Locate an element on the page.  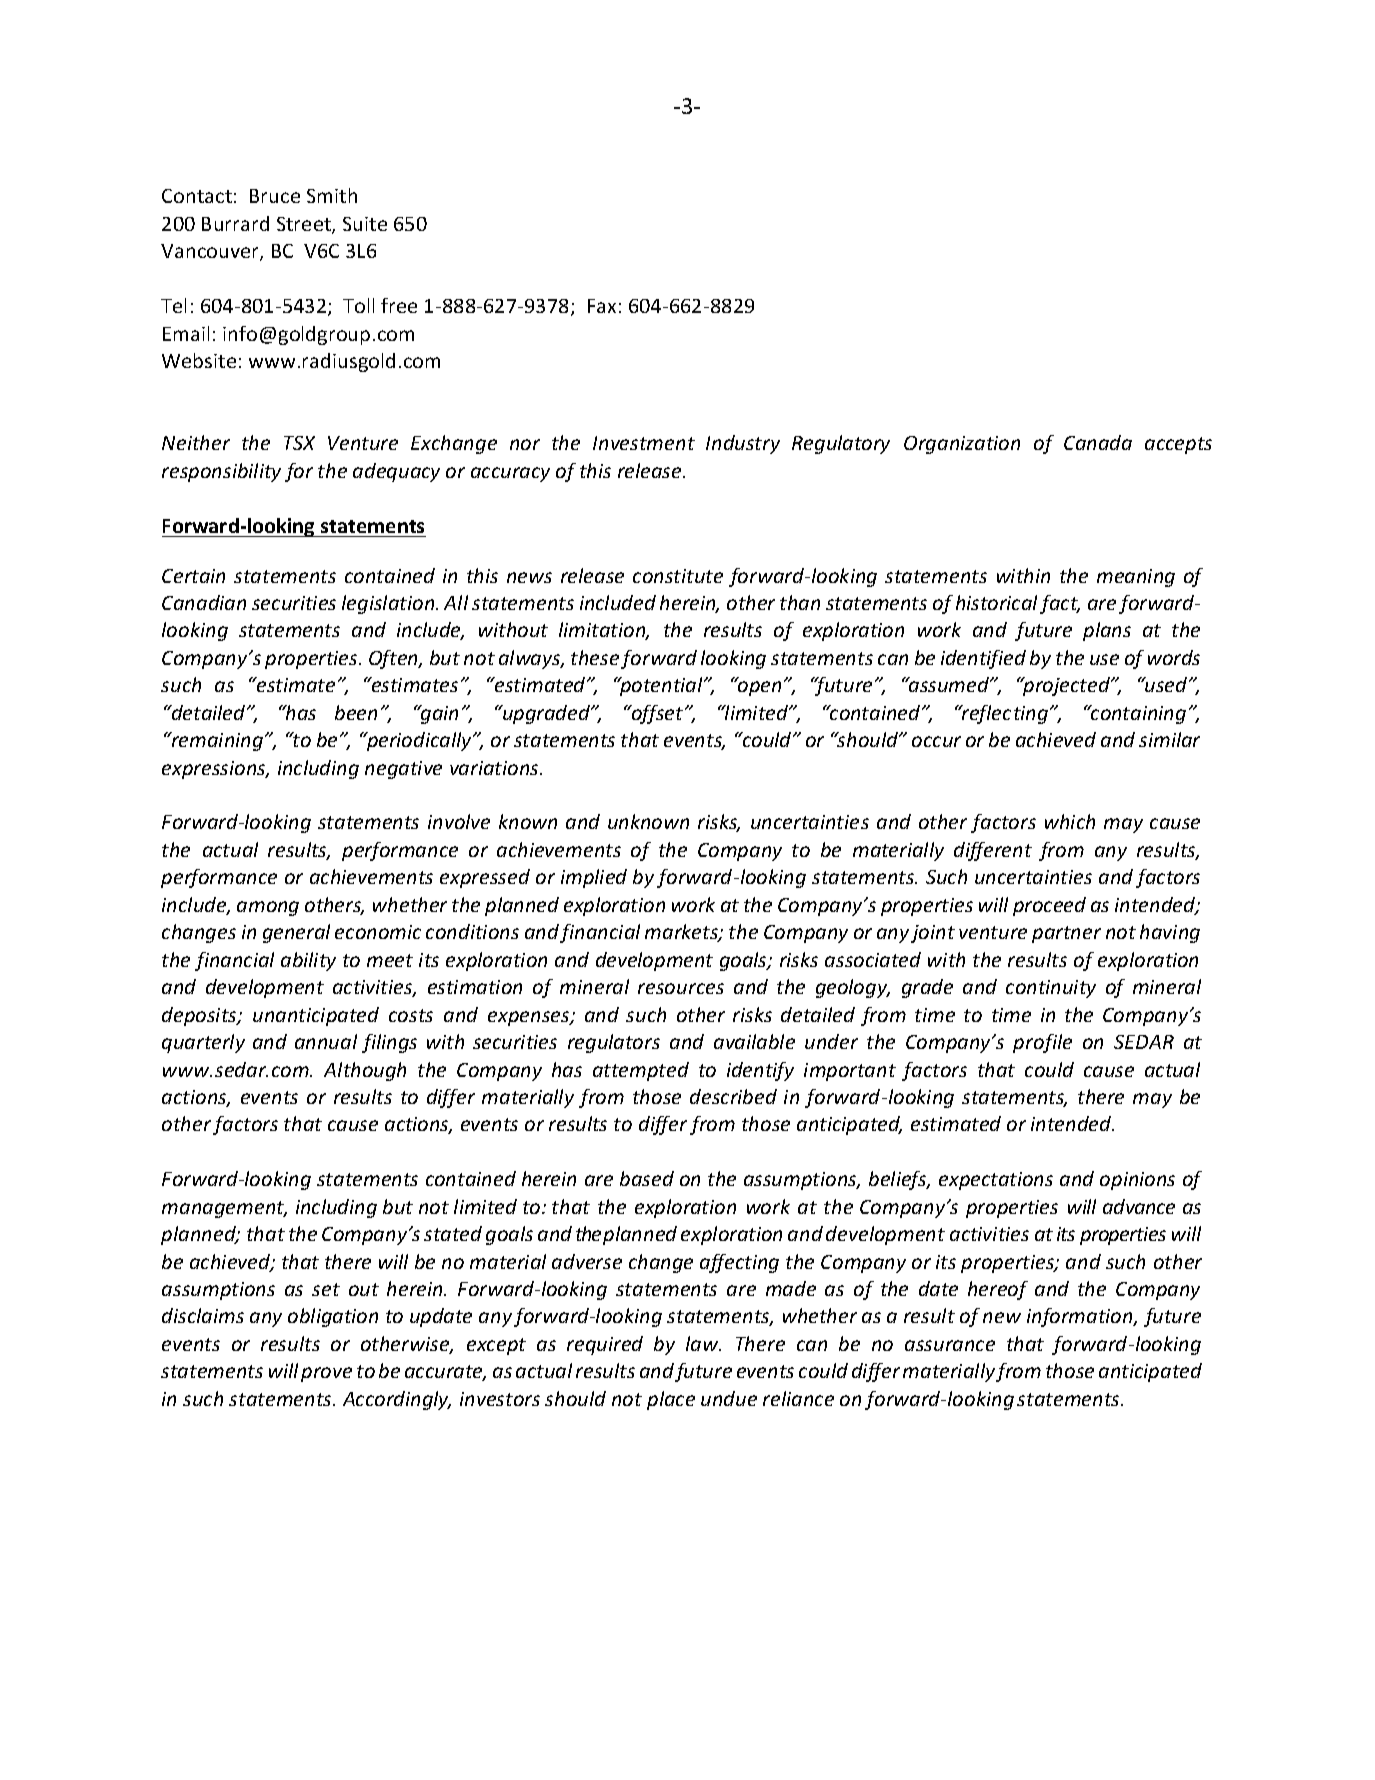
offset is located at coordinates (658, 714).
